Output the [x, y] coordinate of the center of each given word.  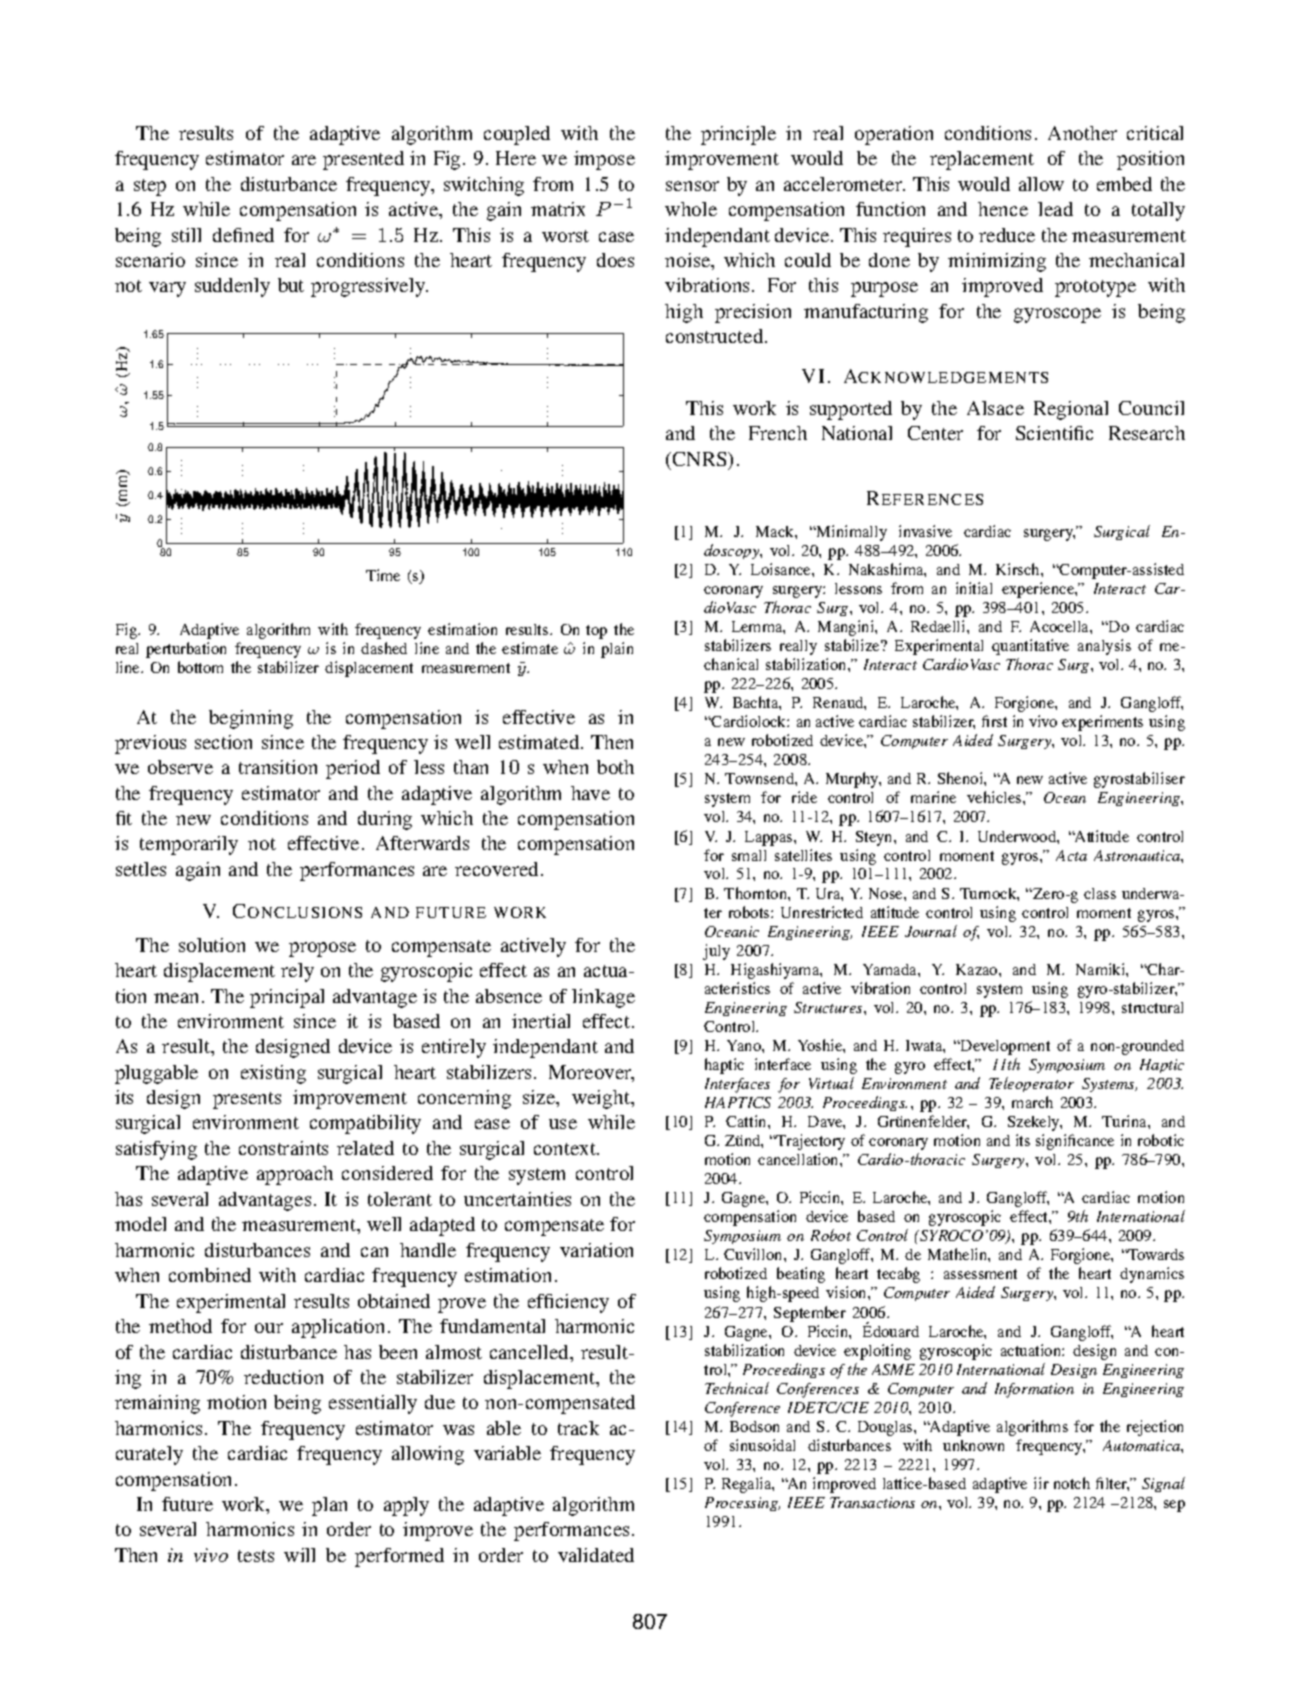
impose [604, 160]
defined [243, 235]
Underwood [1018, 836]
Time [383, 575]
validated [596, 1555]
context [566, 1149]
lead [1055, 209]
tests [256, 1556]
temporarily [189, 845]
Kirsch [1019, 569]
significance [1075, 1142]
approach [295, 1175]
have [590, 793]
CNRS [701, 459]
